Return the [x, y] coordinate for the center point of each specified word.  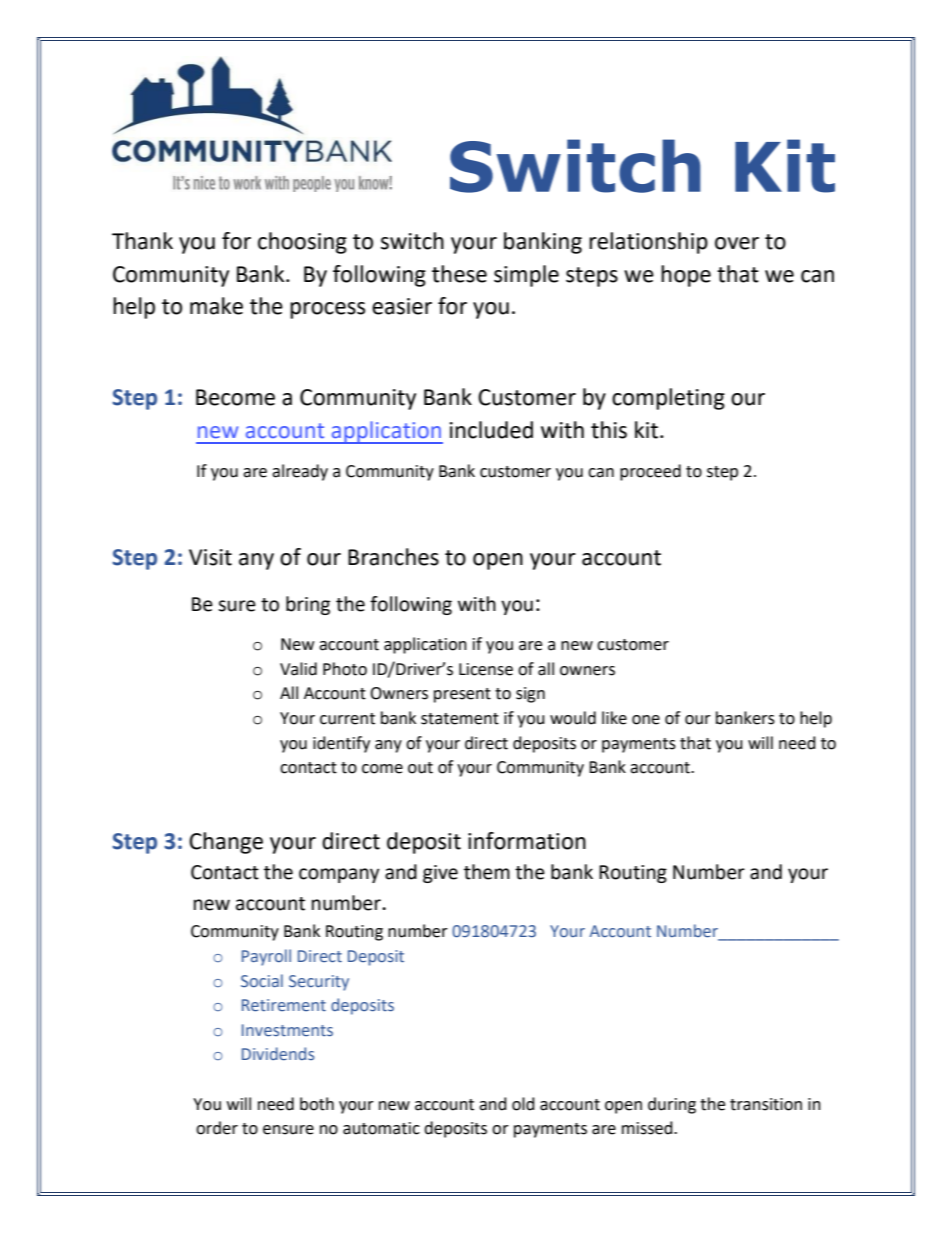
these [459, 274]
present [462, 695]
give [440, 874]
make [216, 306]
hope [686, 276]
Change [226, 843]
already [300, 472]
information [527, 841]
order [217, 1128]
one [646, 720]
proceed [650, 472]
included [491, 430]
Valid [298, 669]
